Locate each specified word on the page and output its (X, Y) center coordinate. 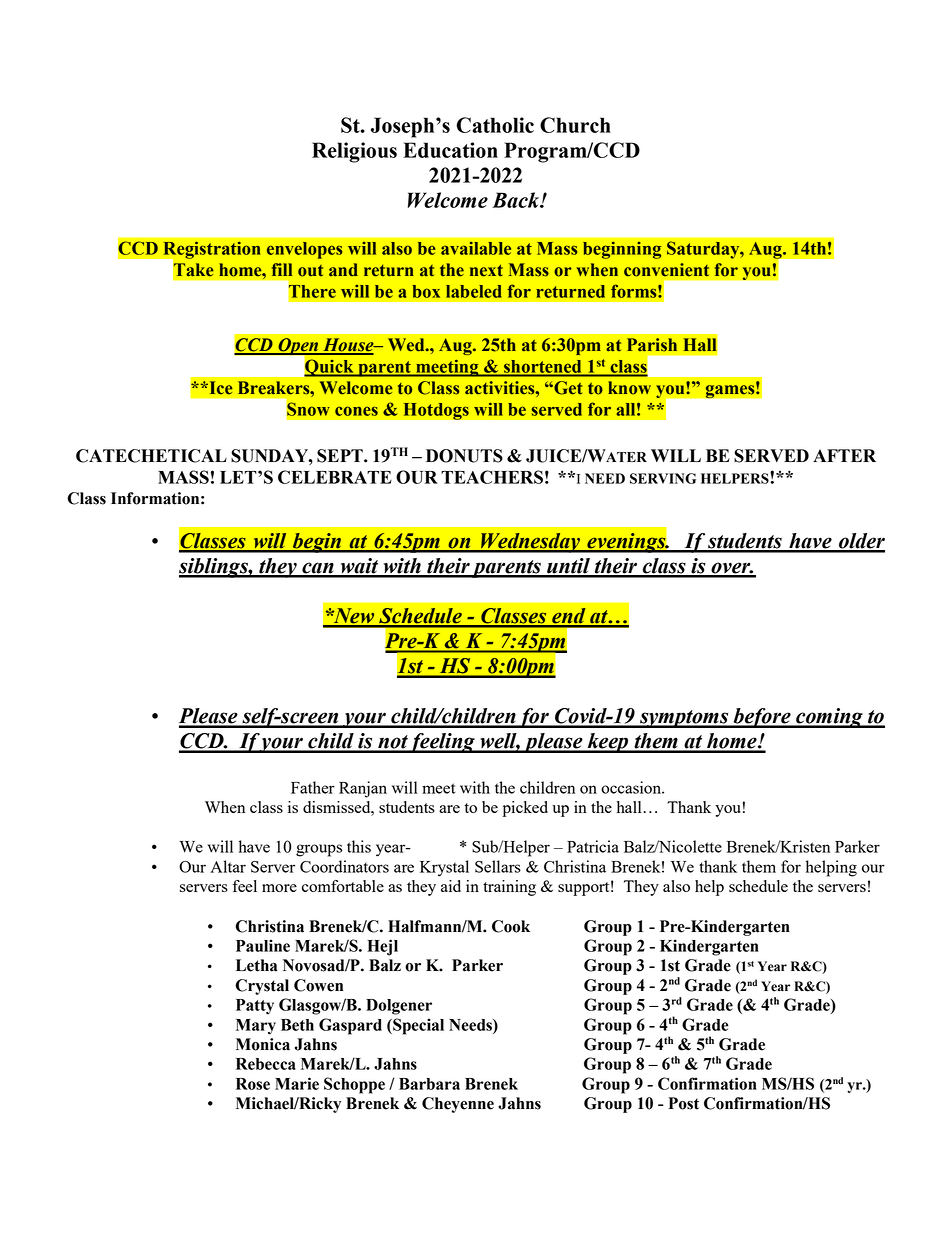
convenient (666, 270)
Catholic (495, 125)
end (569, 617)
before (762, 718)
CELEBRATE (335, 477)
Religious (354, 152)
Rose (253, 1084)
